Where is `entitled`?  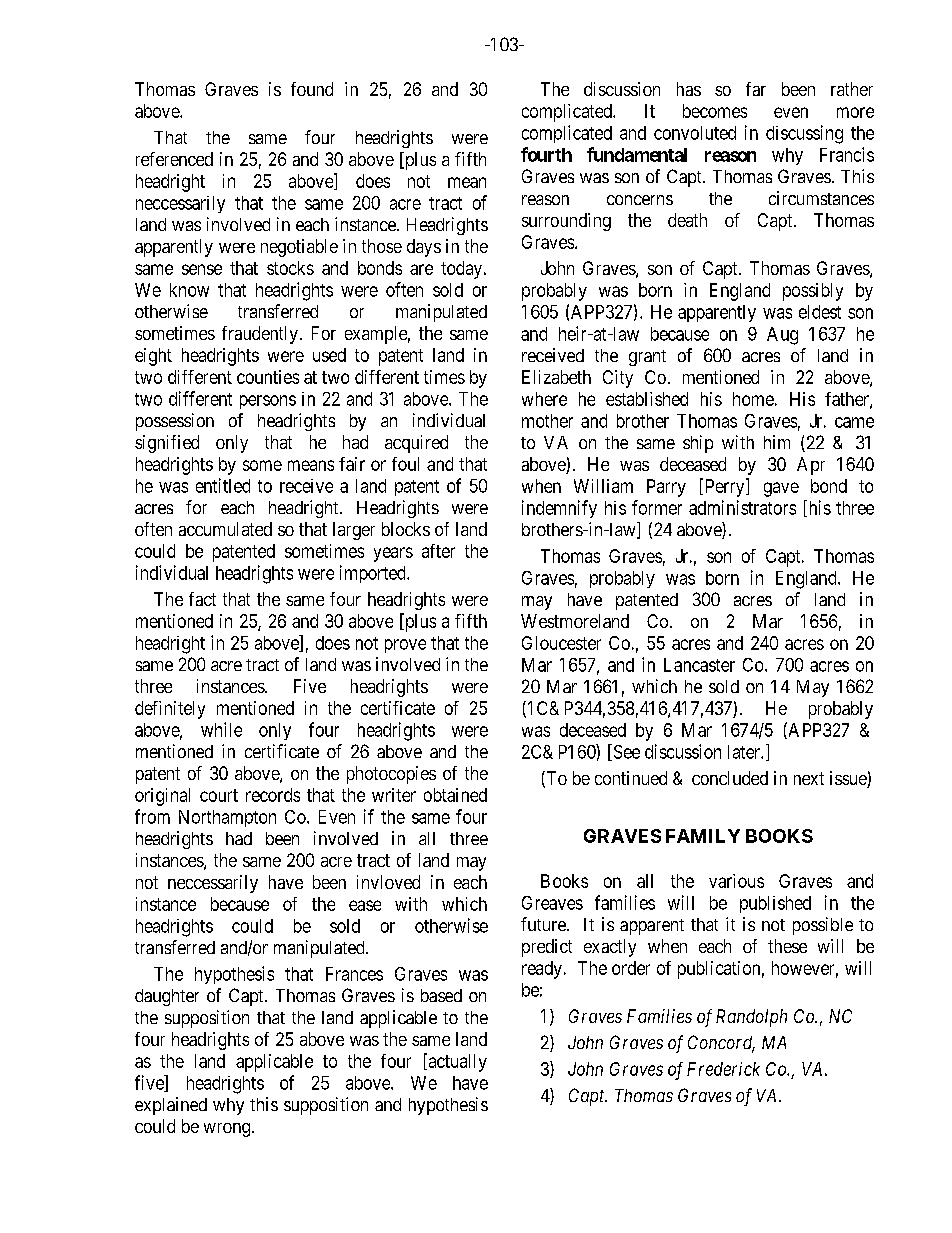
entitled is located at coordinates (223, 485).
